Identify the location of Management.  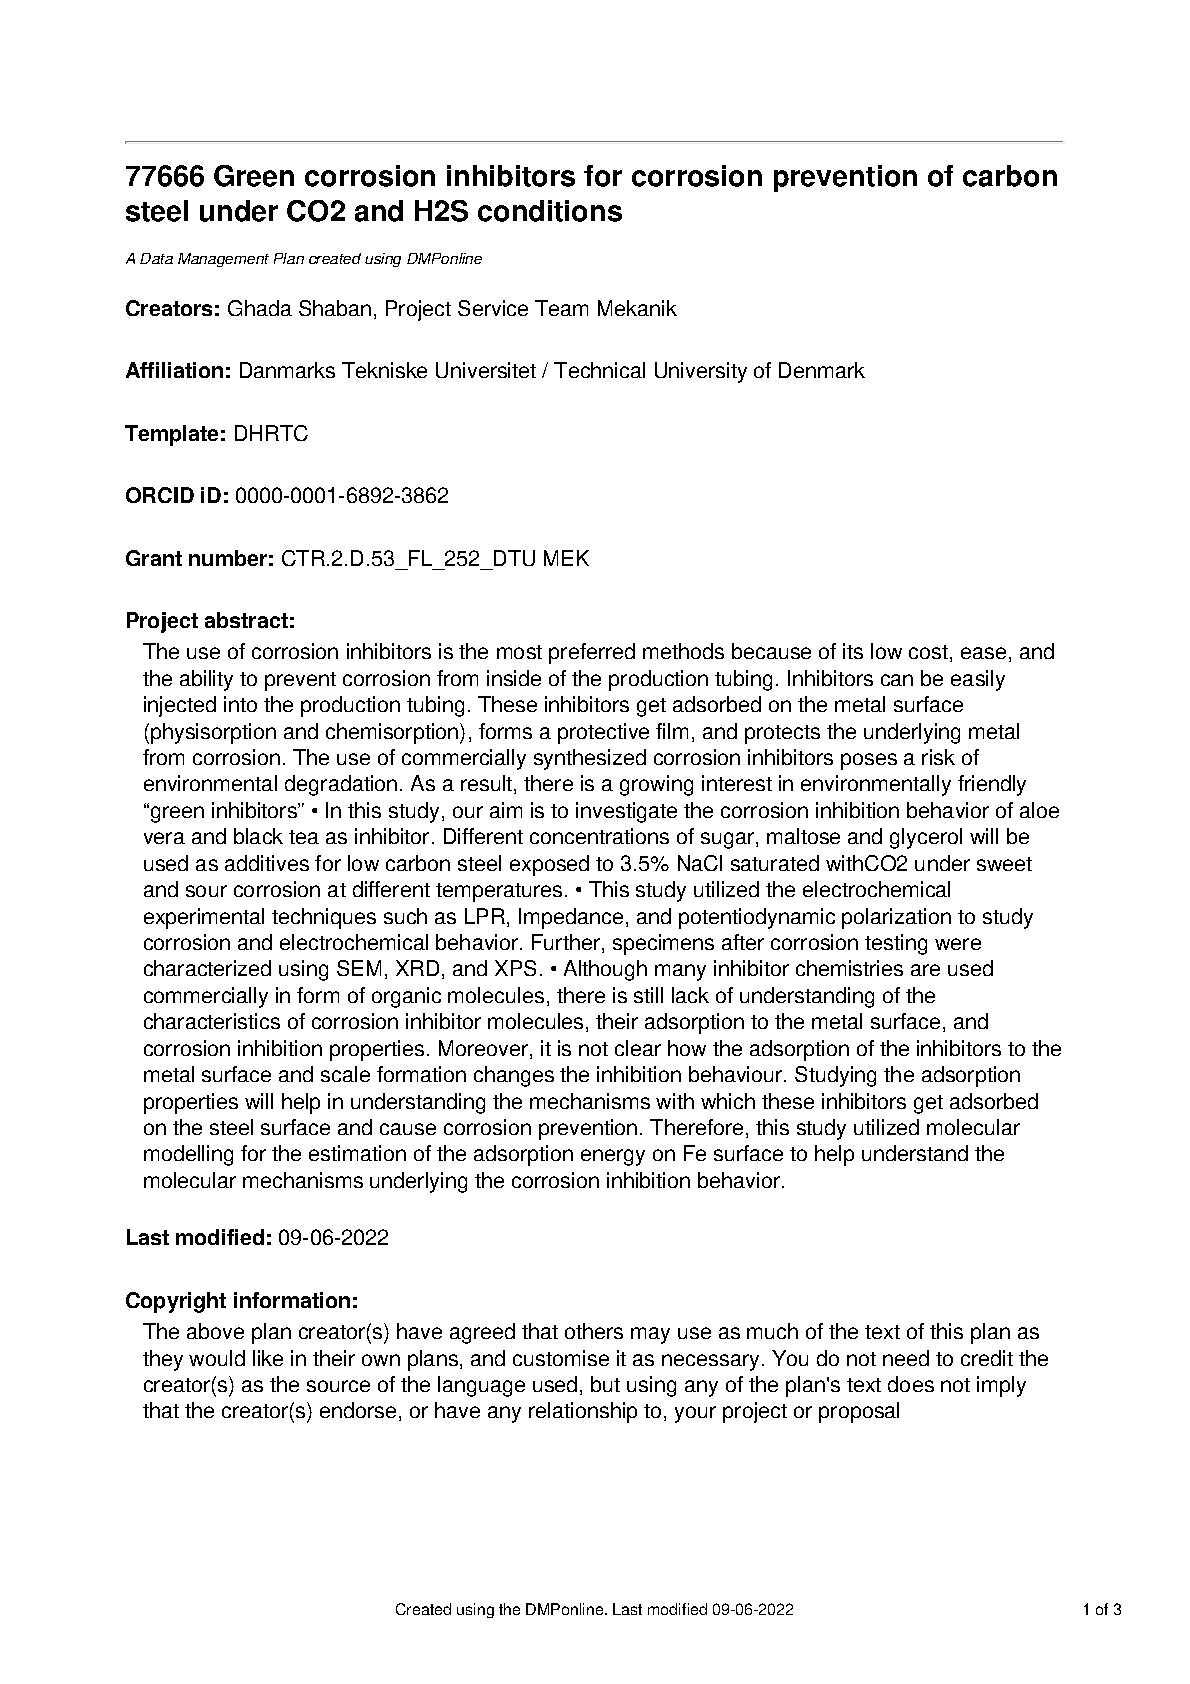
(223, 260).
